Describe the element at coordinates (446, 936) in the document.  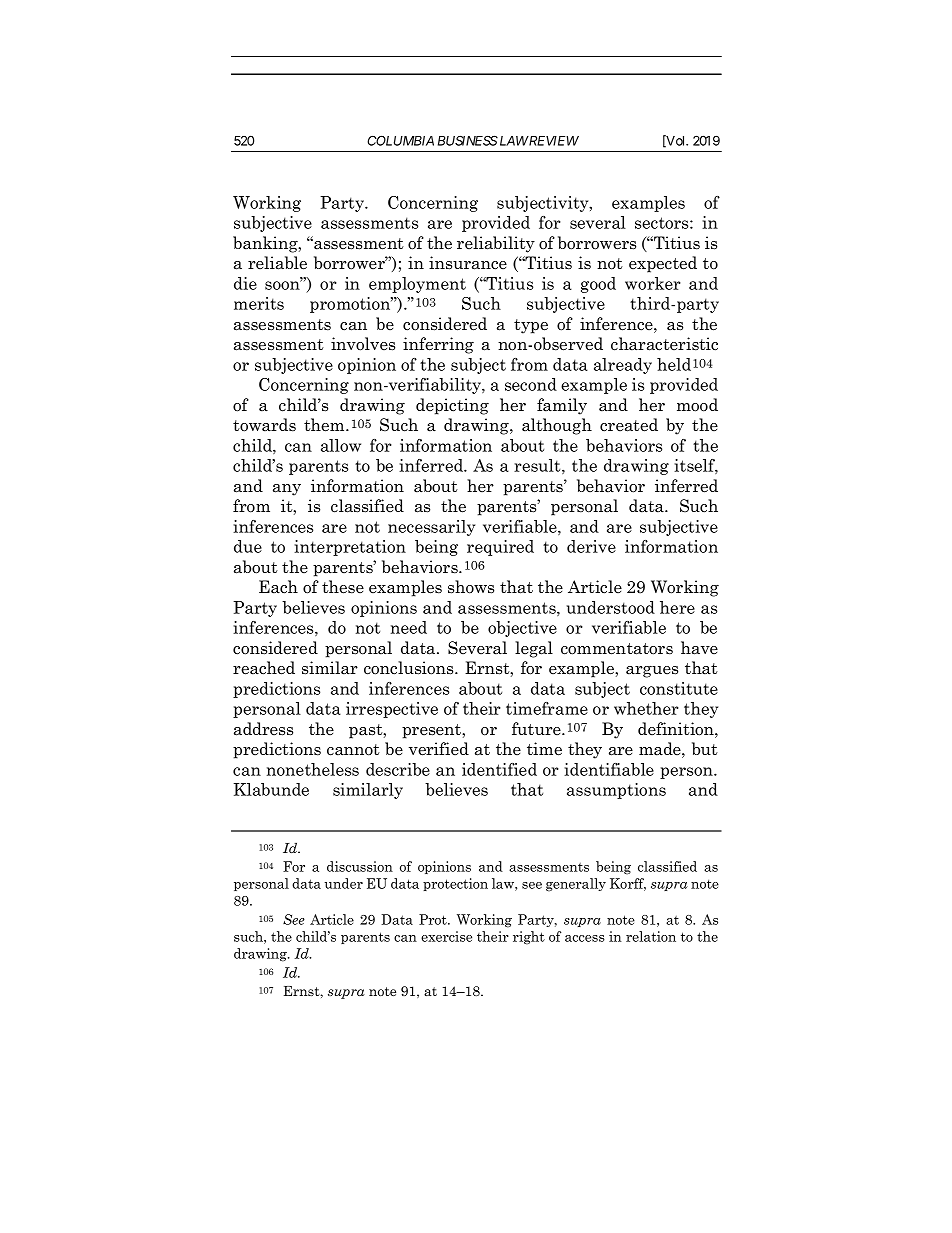
I see `exercise` at that location.
